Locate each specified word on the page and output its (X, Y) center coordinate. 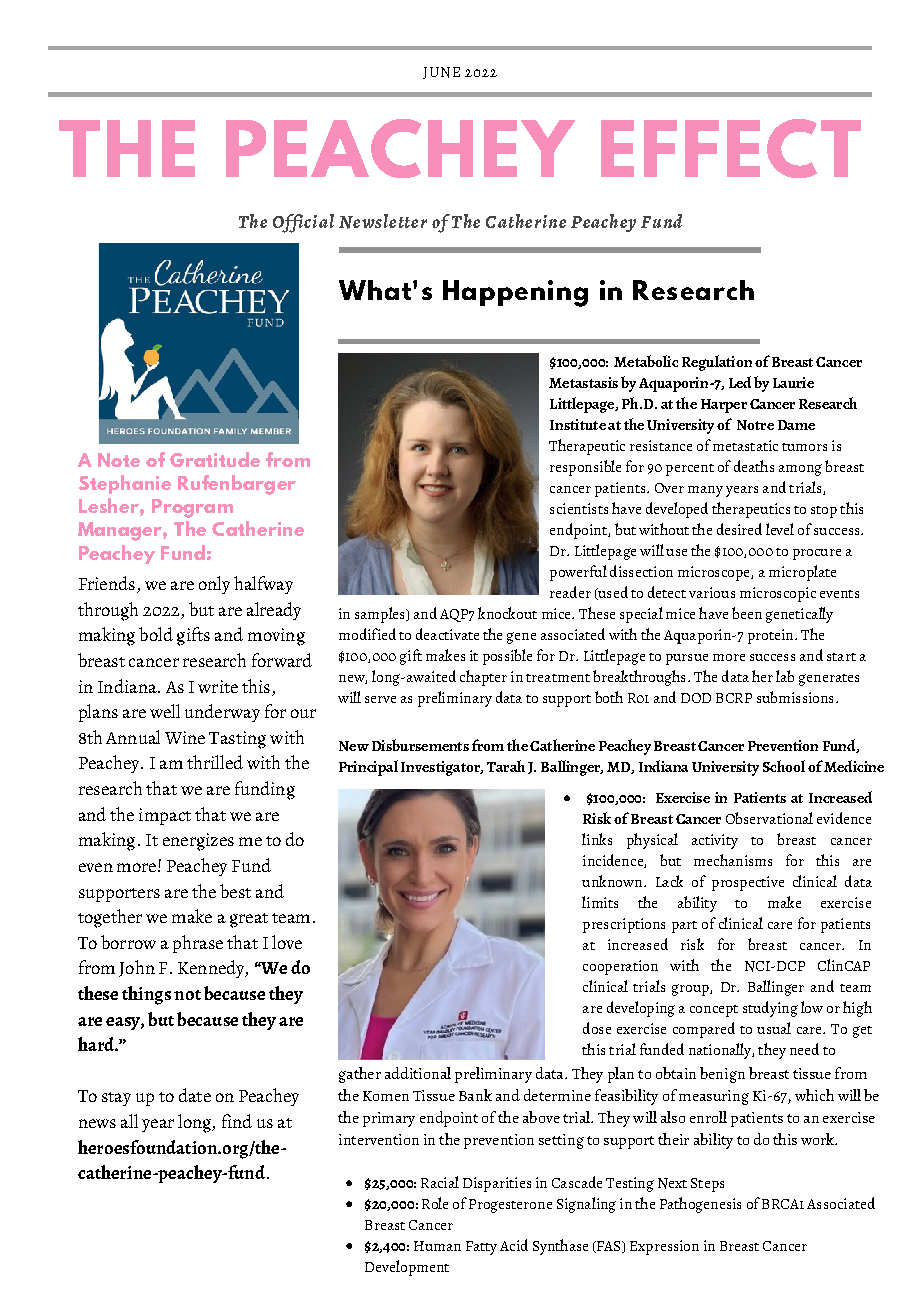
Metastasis (583, 382)
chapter (483, 678)
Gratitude (215, 459)
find (237, 1121)
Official (303, 223)
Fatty (481, 1248)
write (218, 686)
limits (600, 902)
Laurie (793, 382)
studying (770, 1009)
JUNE (441, 73)
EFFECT (731, 148)
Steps (707, 1185)
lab (785, 676)
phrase (198, 944)
